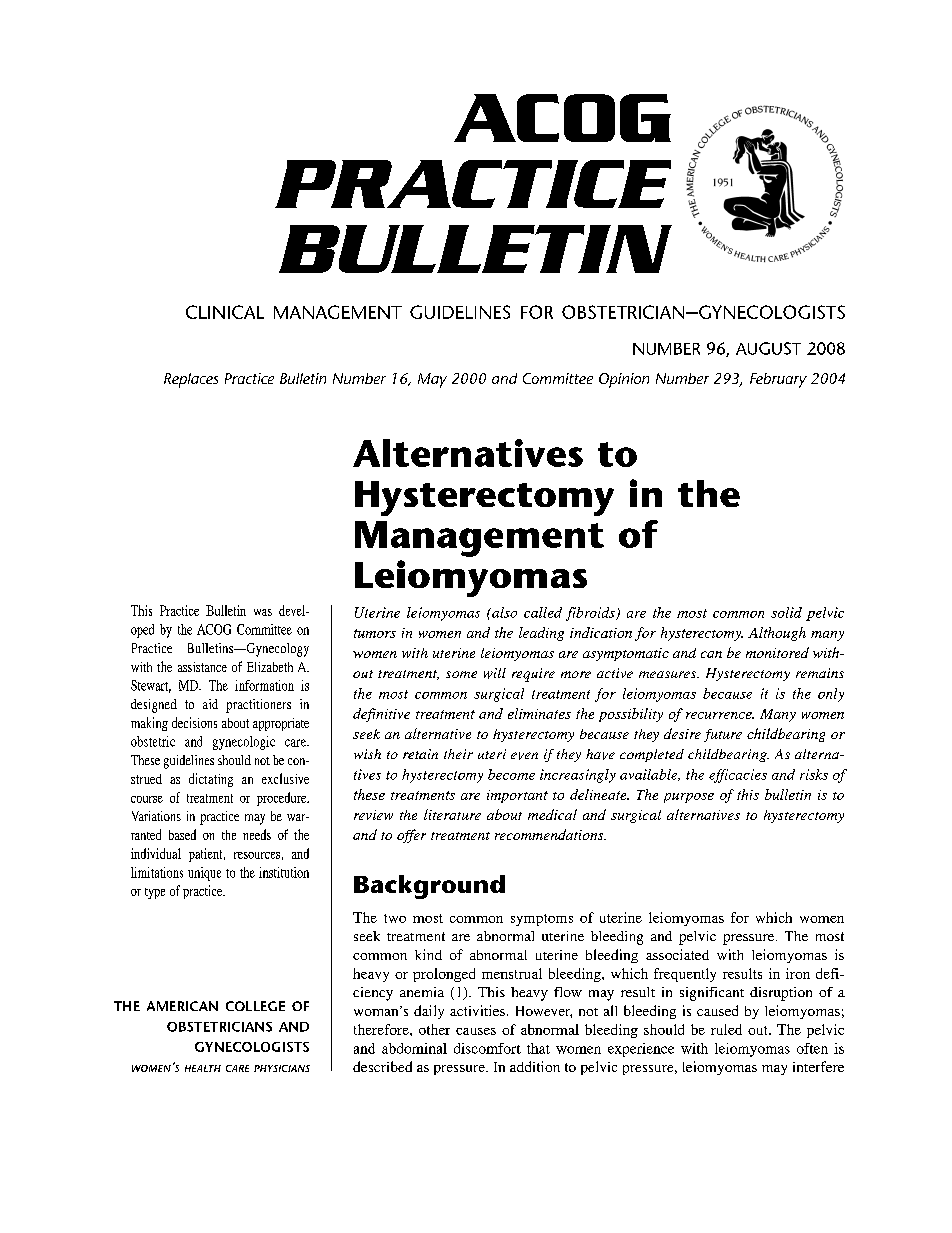  Describe the element at coordinates (225, 312) in the screenshot. I see `CLINICAL` at that location.
